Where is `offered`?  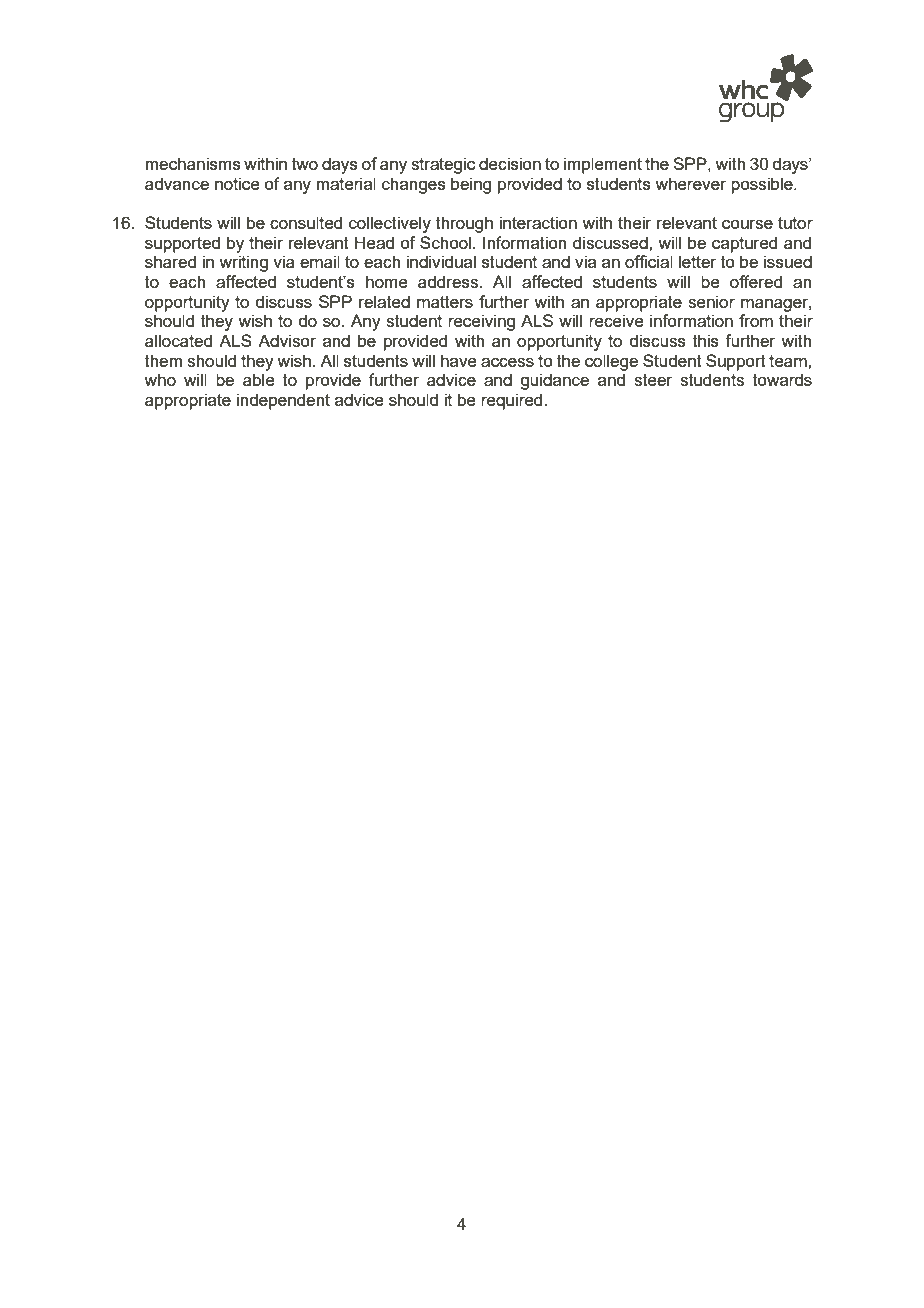 offered is located at coordinates (756, 281).
